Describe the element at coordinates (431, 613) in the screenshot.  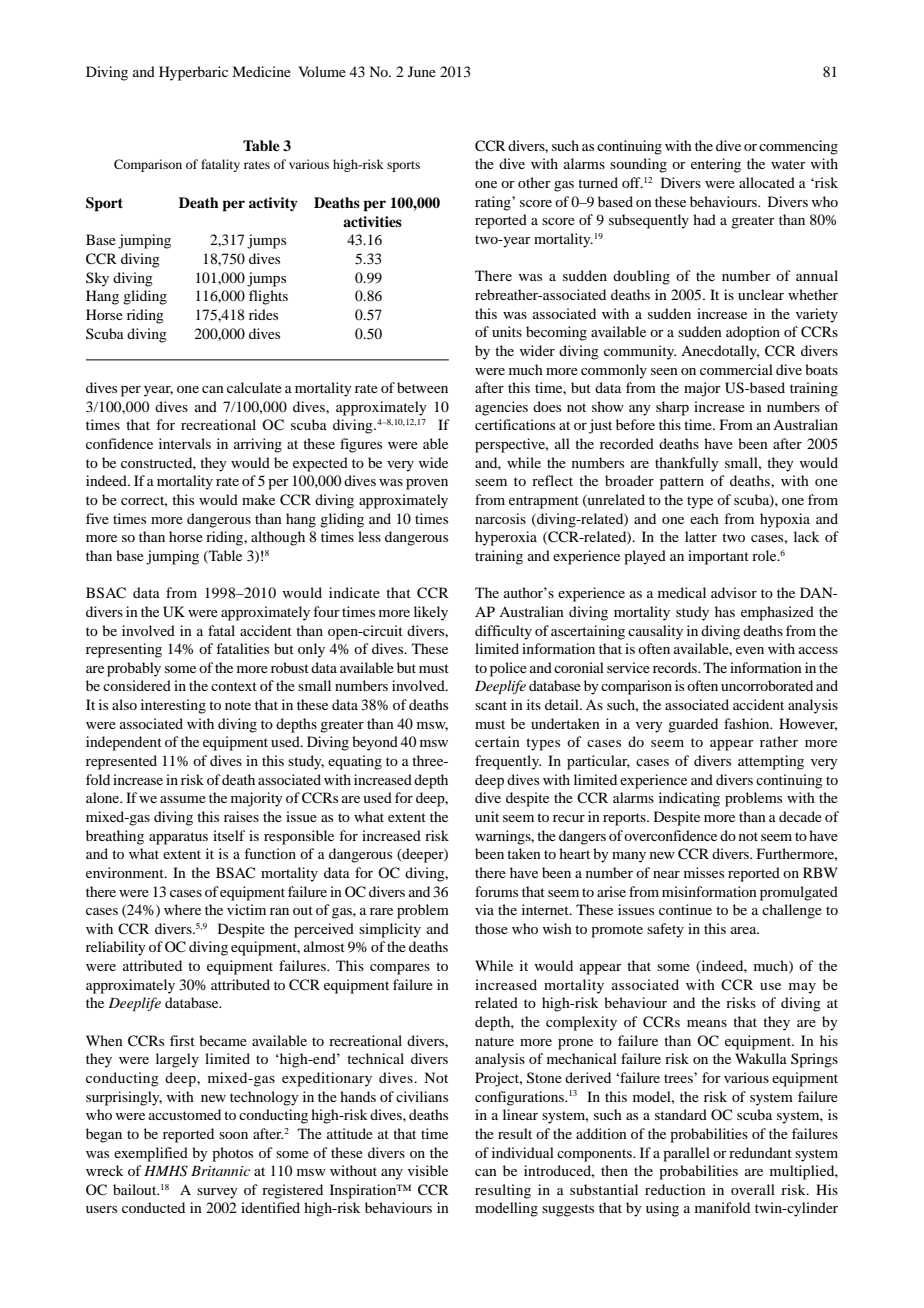
I see `likely` at that location.
